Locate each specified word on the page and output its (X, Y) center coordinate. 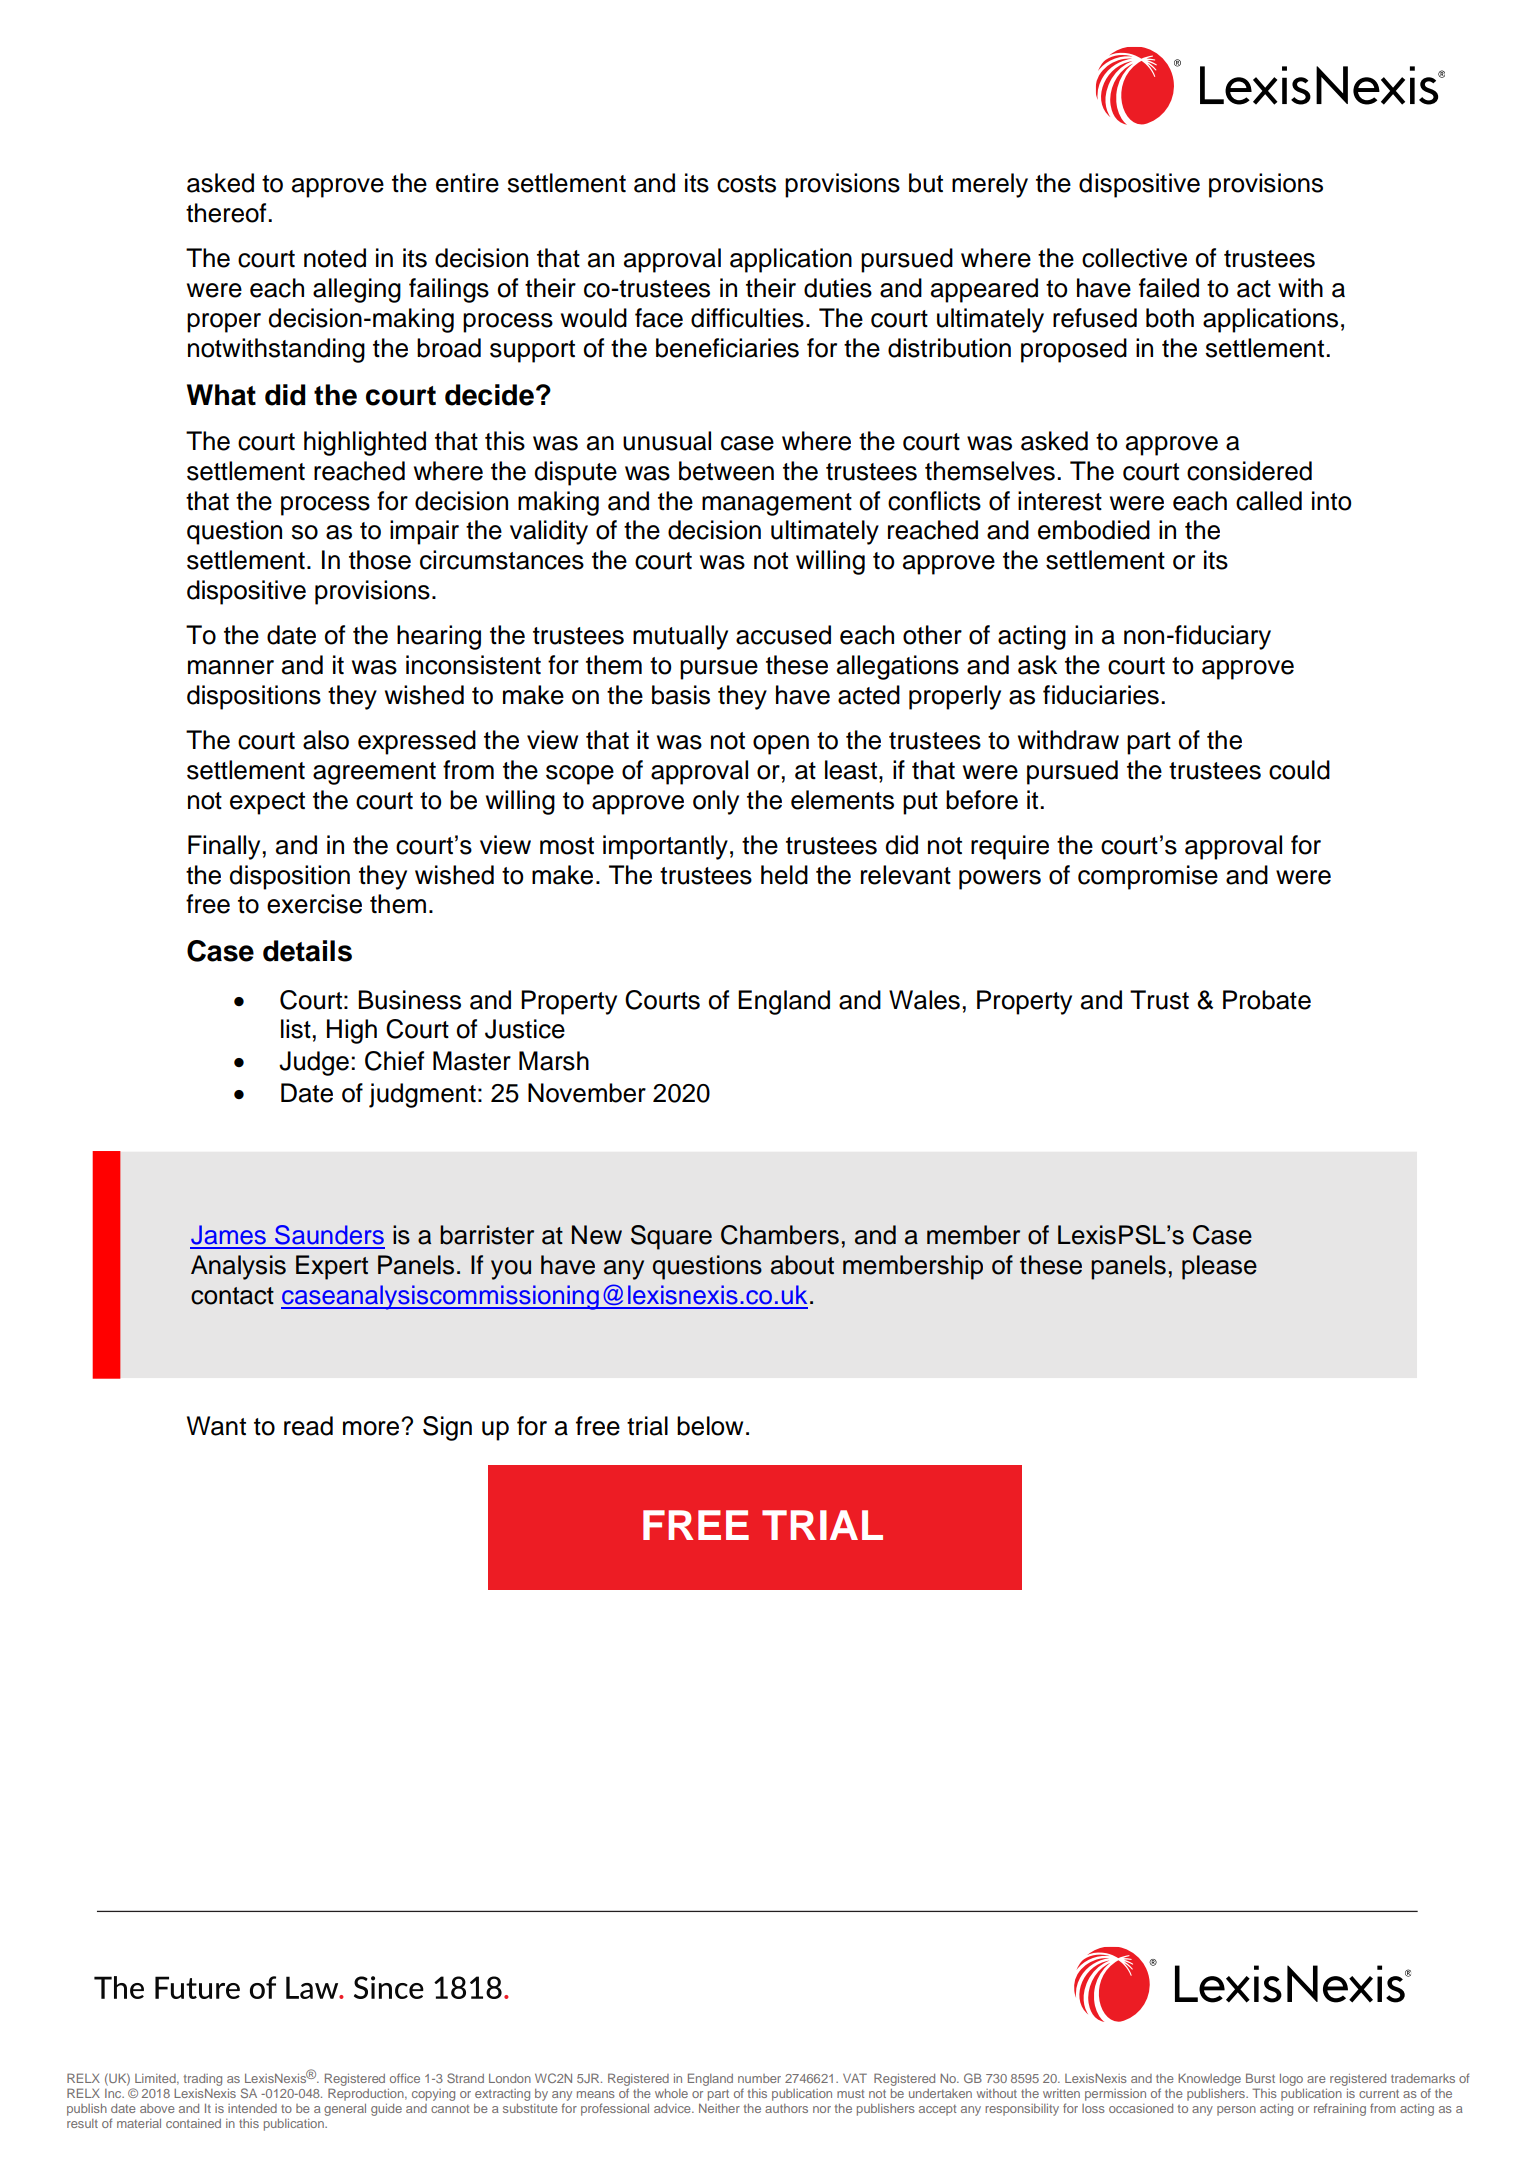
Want (216, 1426)
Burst (1260, 2078)
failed (1169, 288)
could (1299, 770)
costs (746, 184)
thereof (227, 213)
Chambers (780, 1235)
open (781, 745)
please (1219, 1267)
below (710, 1426)
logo (1291, 2080)
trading (203, 2080)
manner (231, 667)
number (759, 2078)
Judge (314, 1063)
